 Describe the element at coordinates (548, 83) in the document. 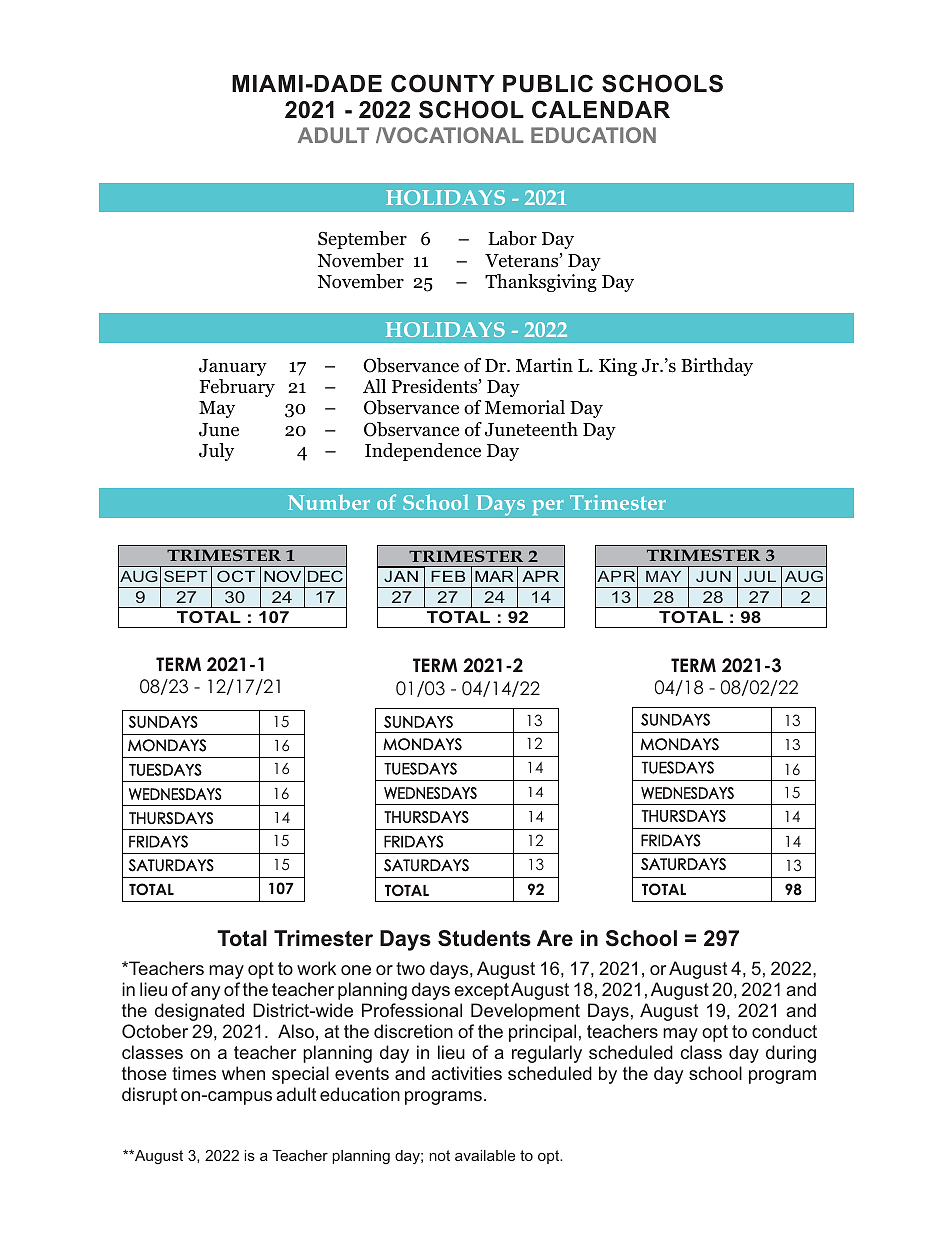

I see `PUBLIC` at that location.
